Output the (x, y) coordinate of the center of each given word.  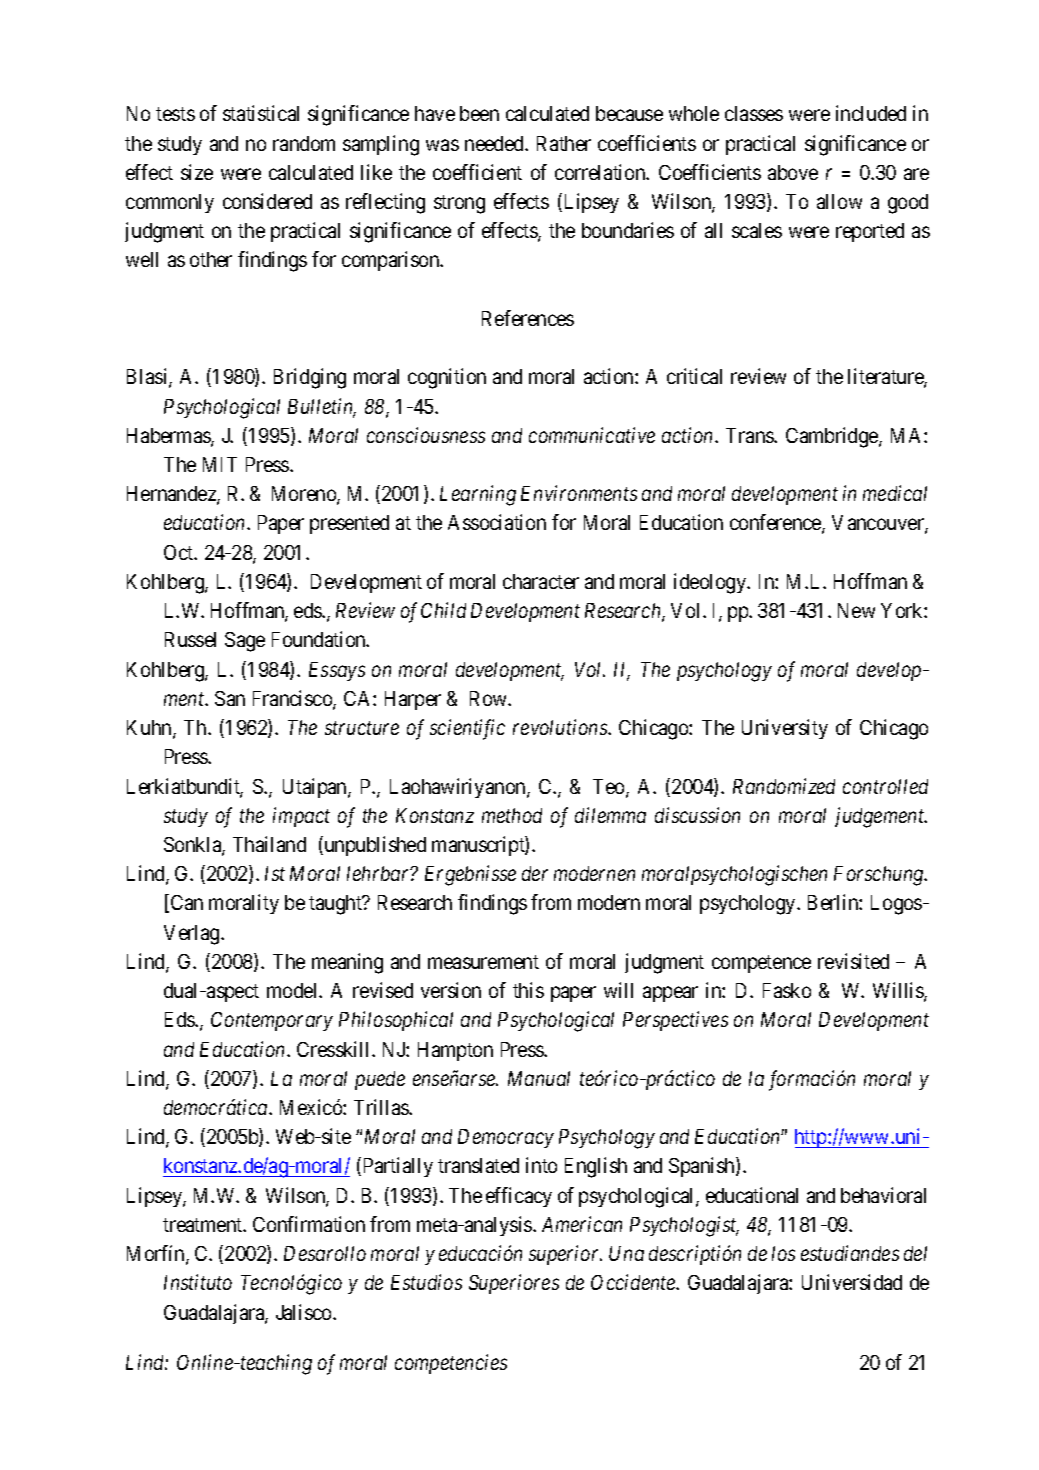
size (197, 172)
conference (776, 524)
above (793, 172)
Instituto (198, 1282)
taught (336, 905)
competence (761, 964)
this (528, 990)
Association (497, 522)
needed (496, 143)
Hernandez (172, 495)
